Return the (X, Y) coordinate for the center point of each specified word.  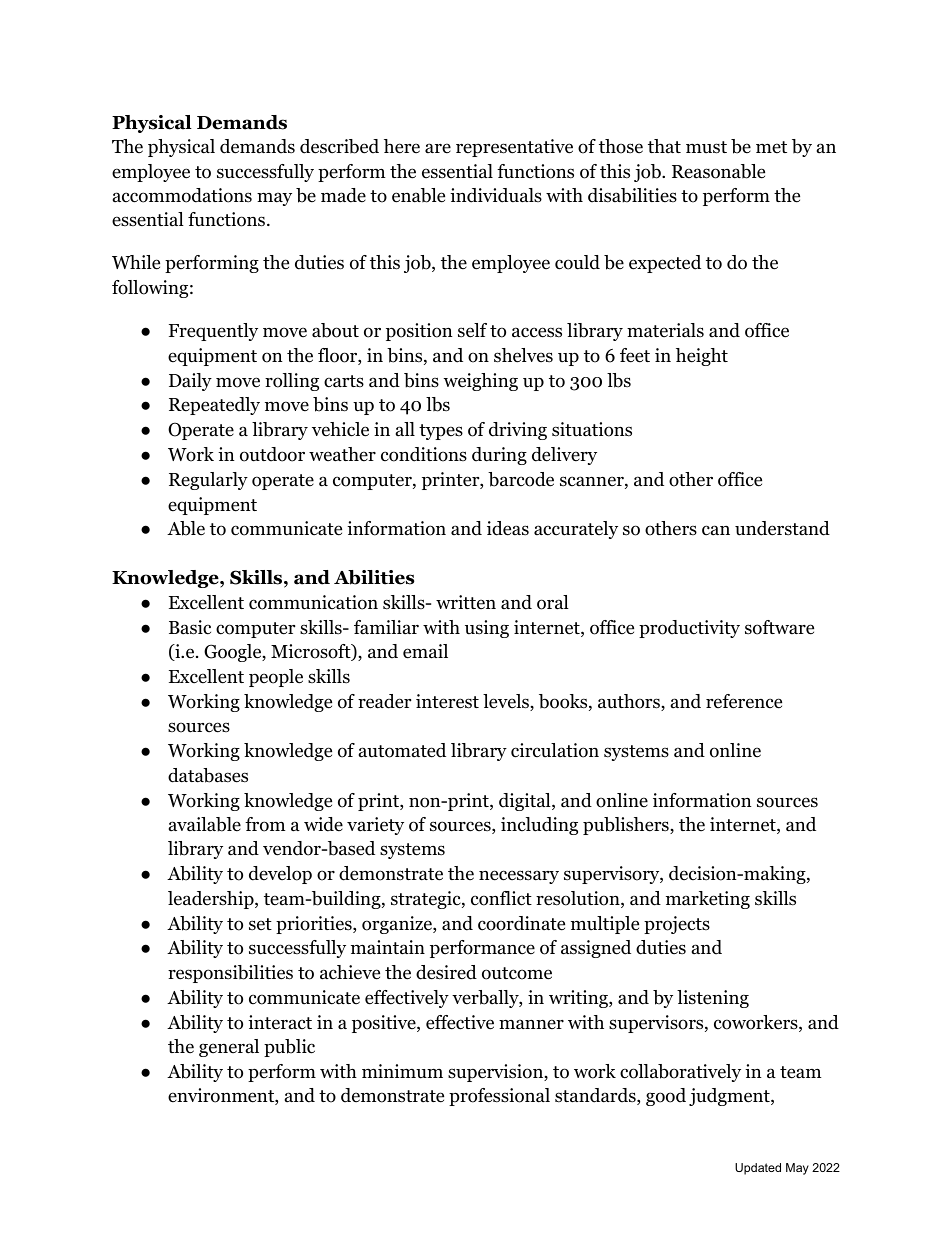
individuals (496, 195)
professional (499, 1097)
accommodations (182, 195)
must (706, 147)
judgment (730, 1097)
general (229, 1048)
